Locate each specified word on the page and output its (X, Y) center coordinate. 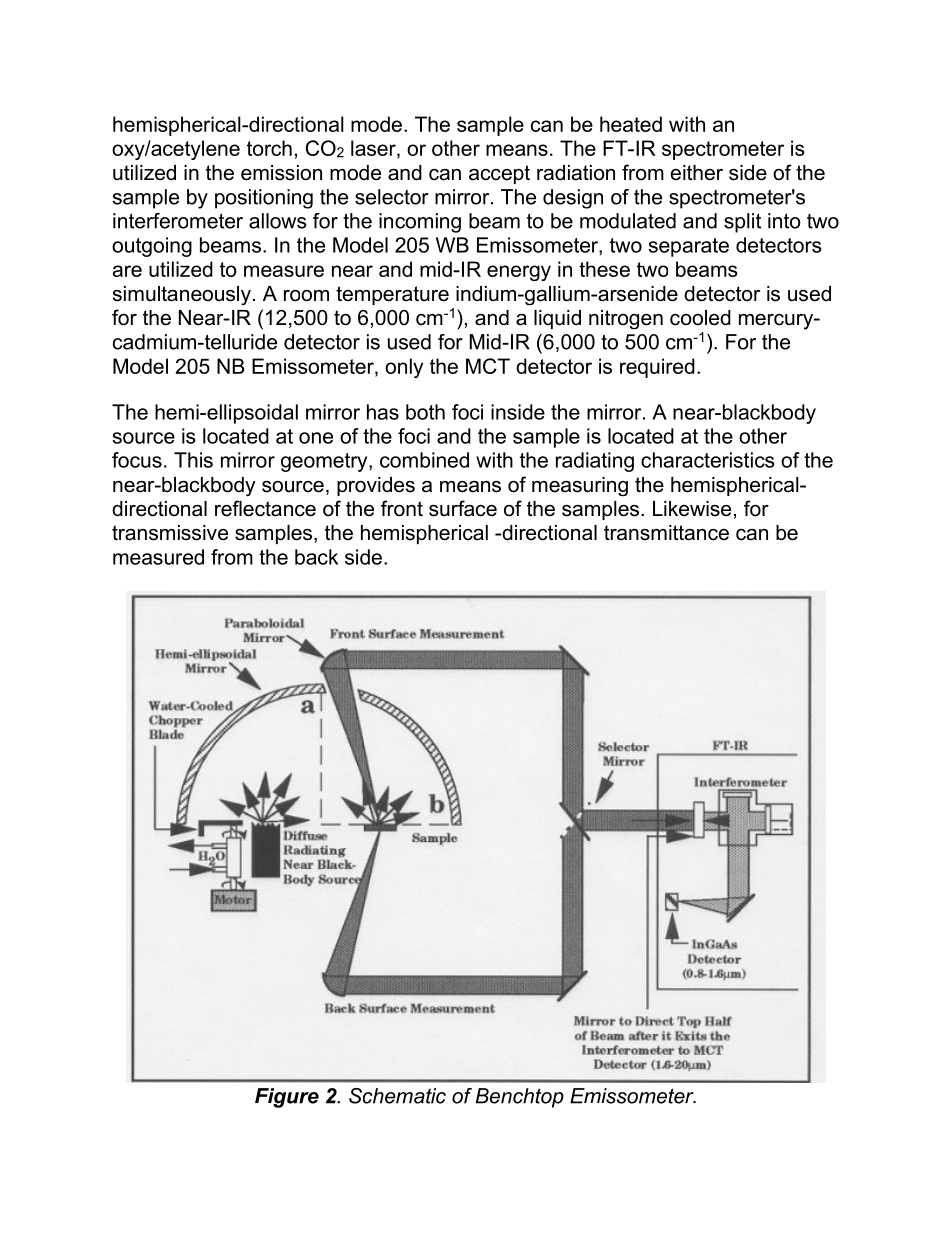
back (316, 557)
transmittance (666, 533)
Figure (287, 1098)
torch (269, 148)
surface (463, 508)
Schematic (397, 1096)
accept (499, 174)
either (696, 173)
